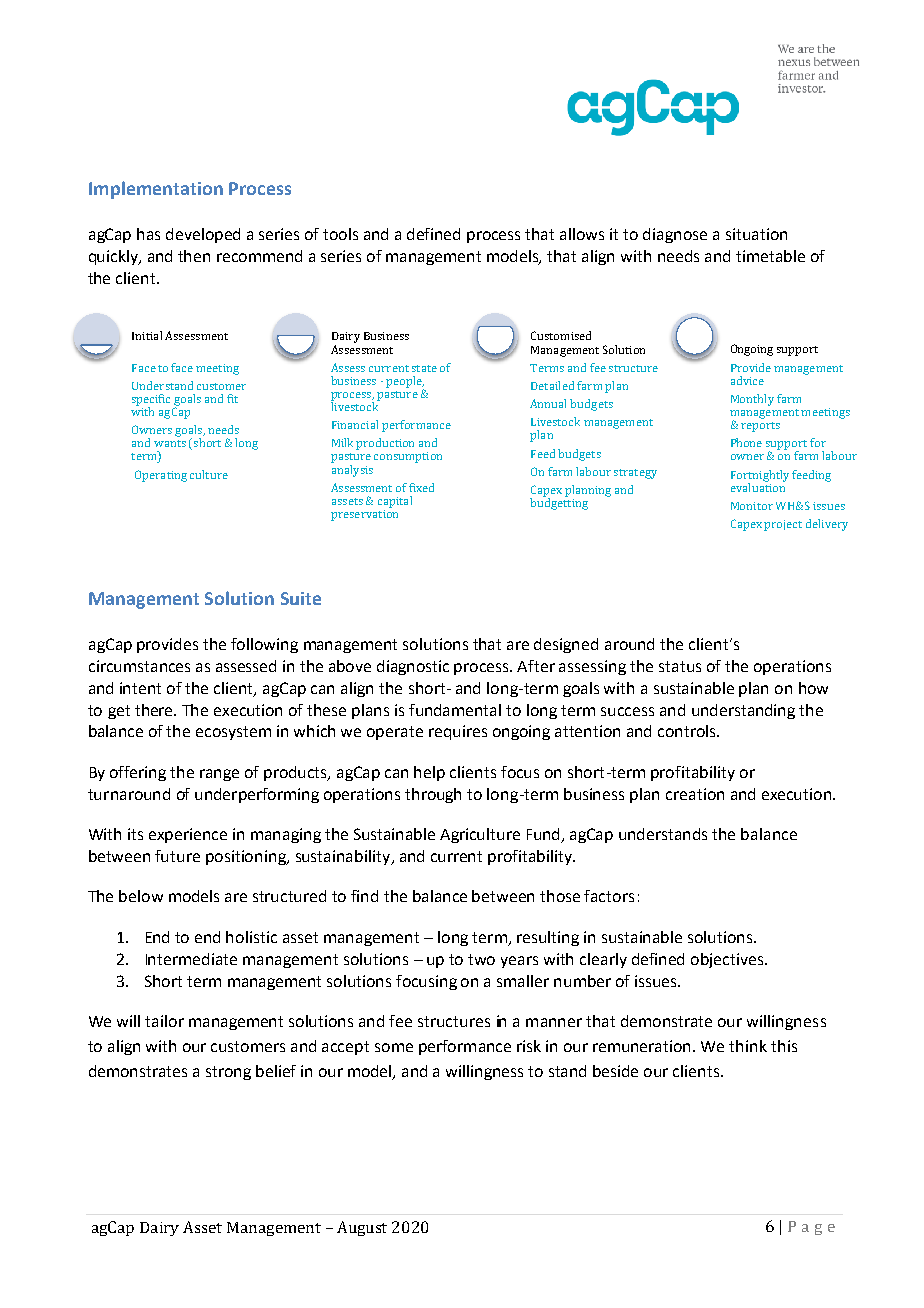  What do you see at coordinates (756, 234) in the document?
I see `situation` at bounding box center [756, 234].
